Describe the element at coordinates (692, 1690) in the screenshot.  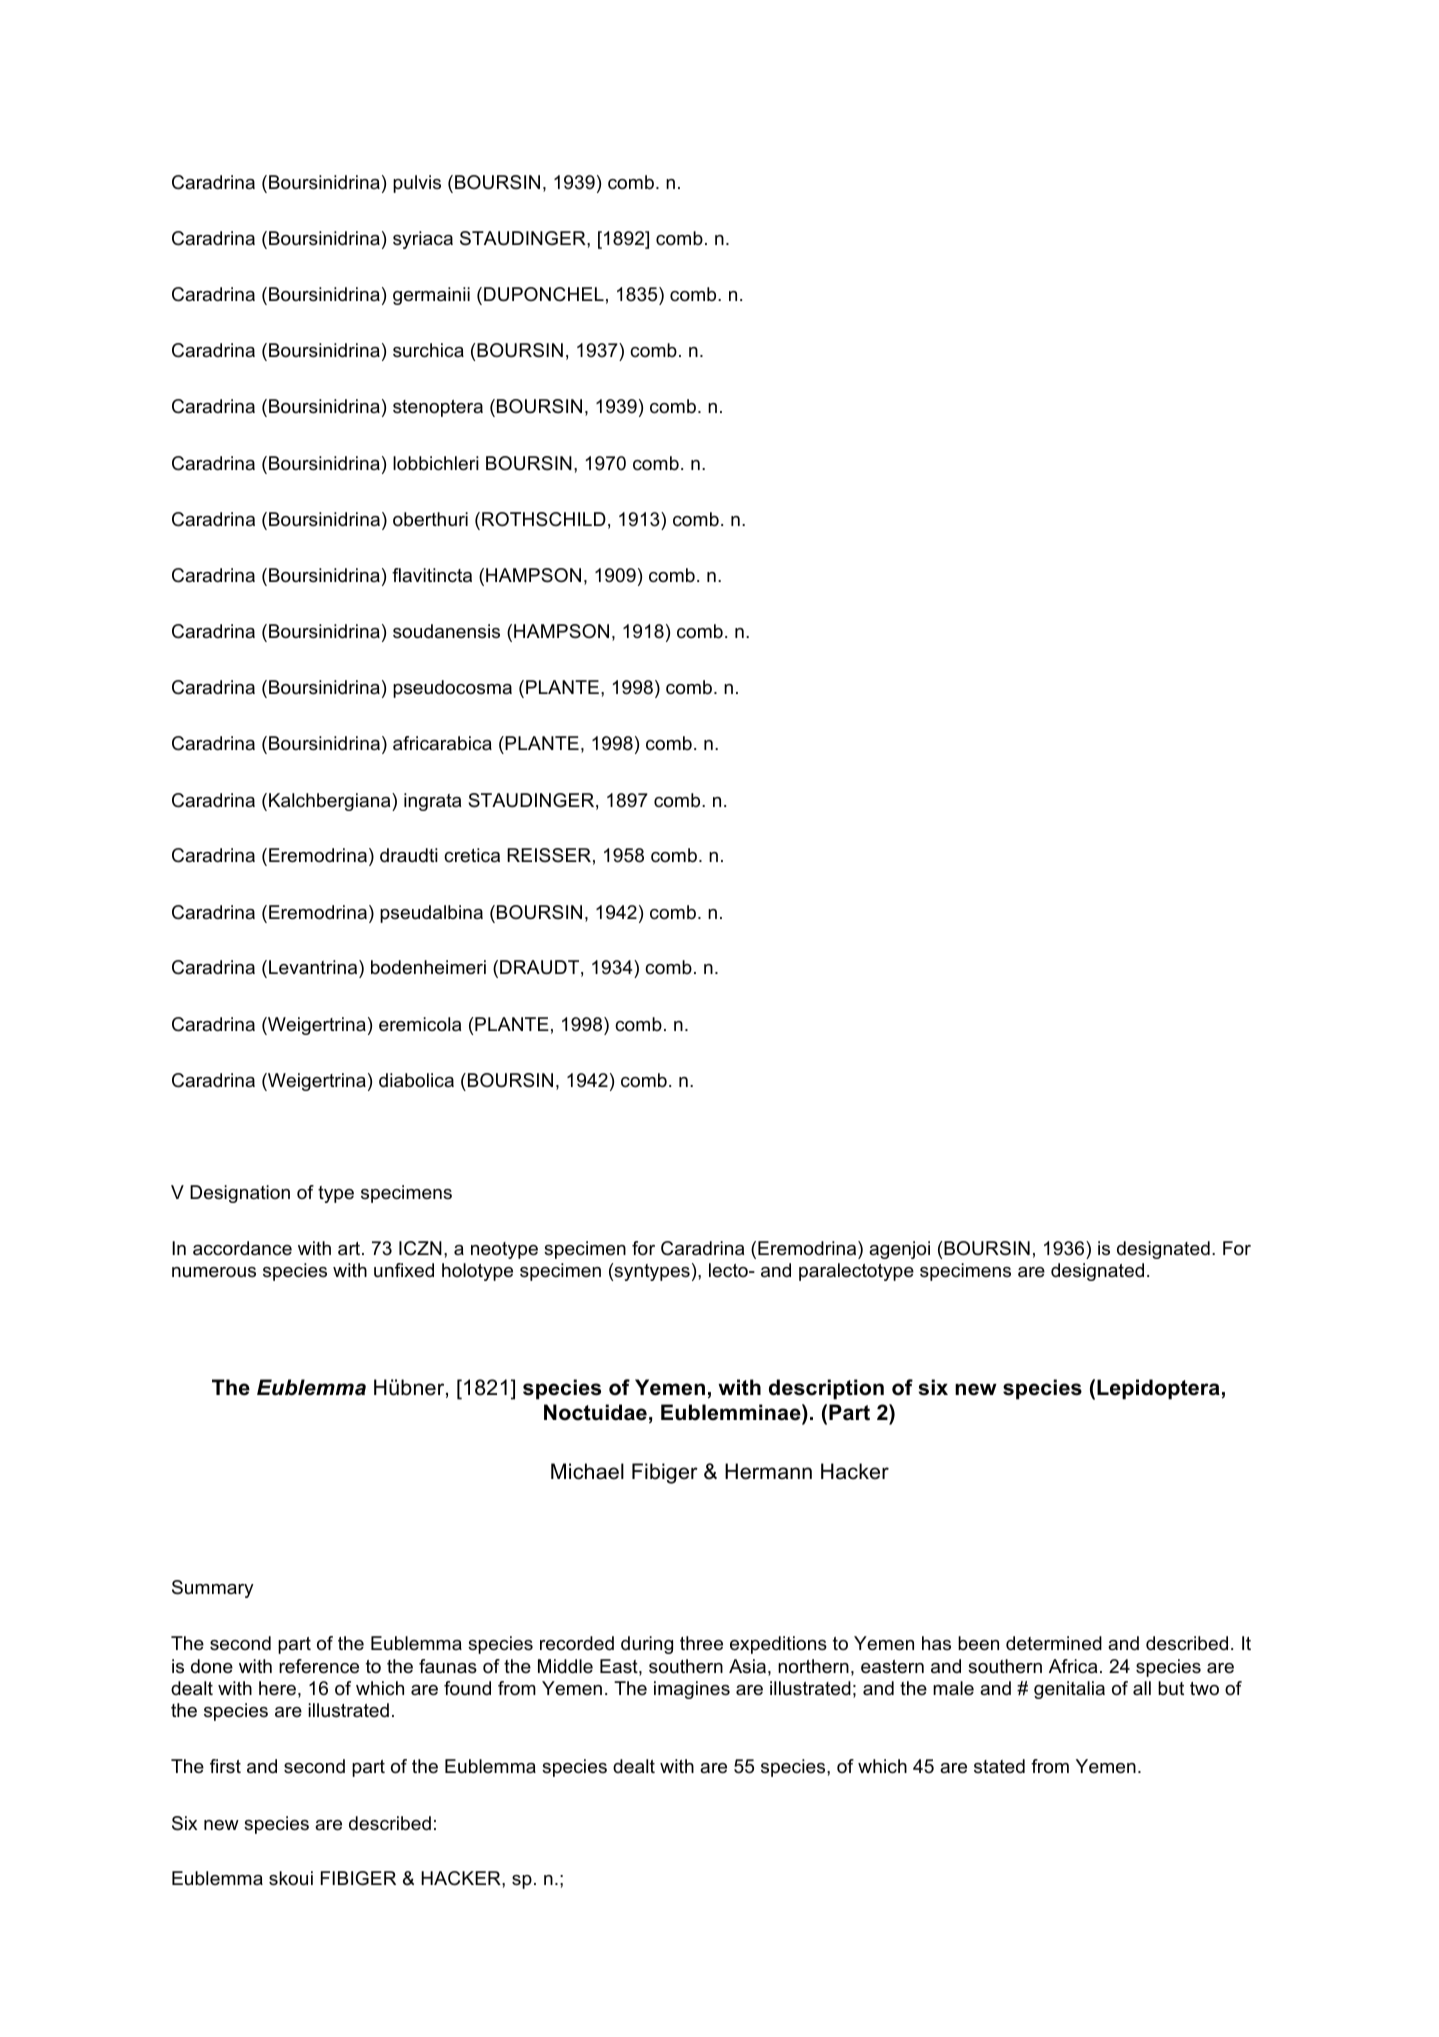
I see `imagines` at that location.
